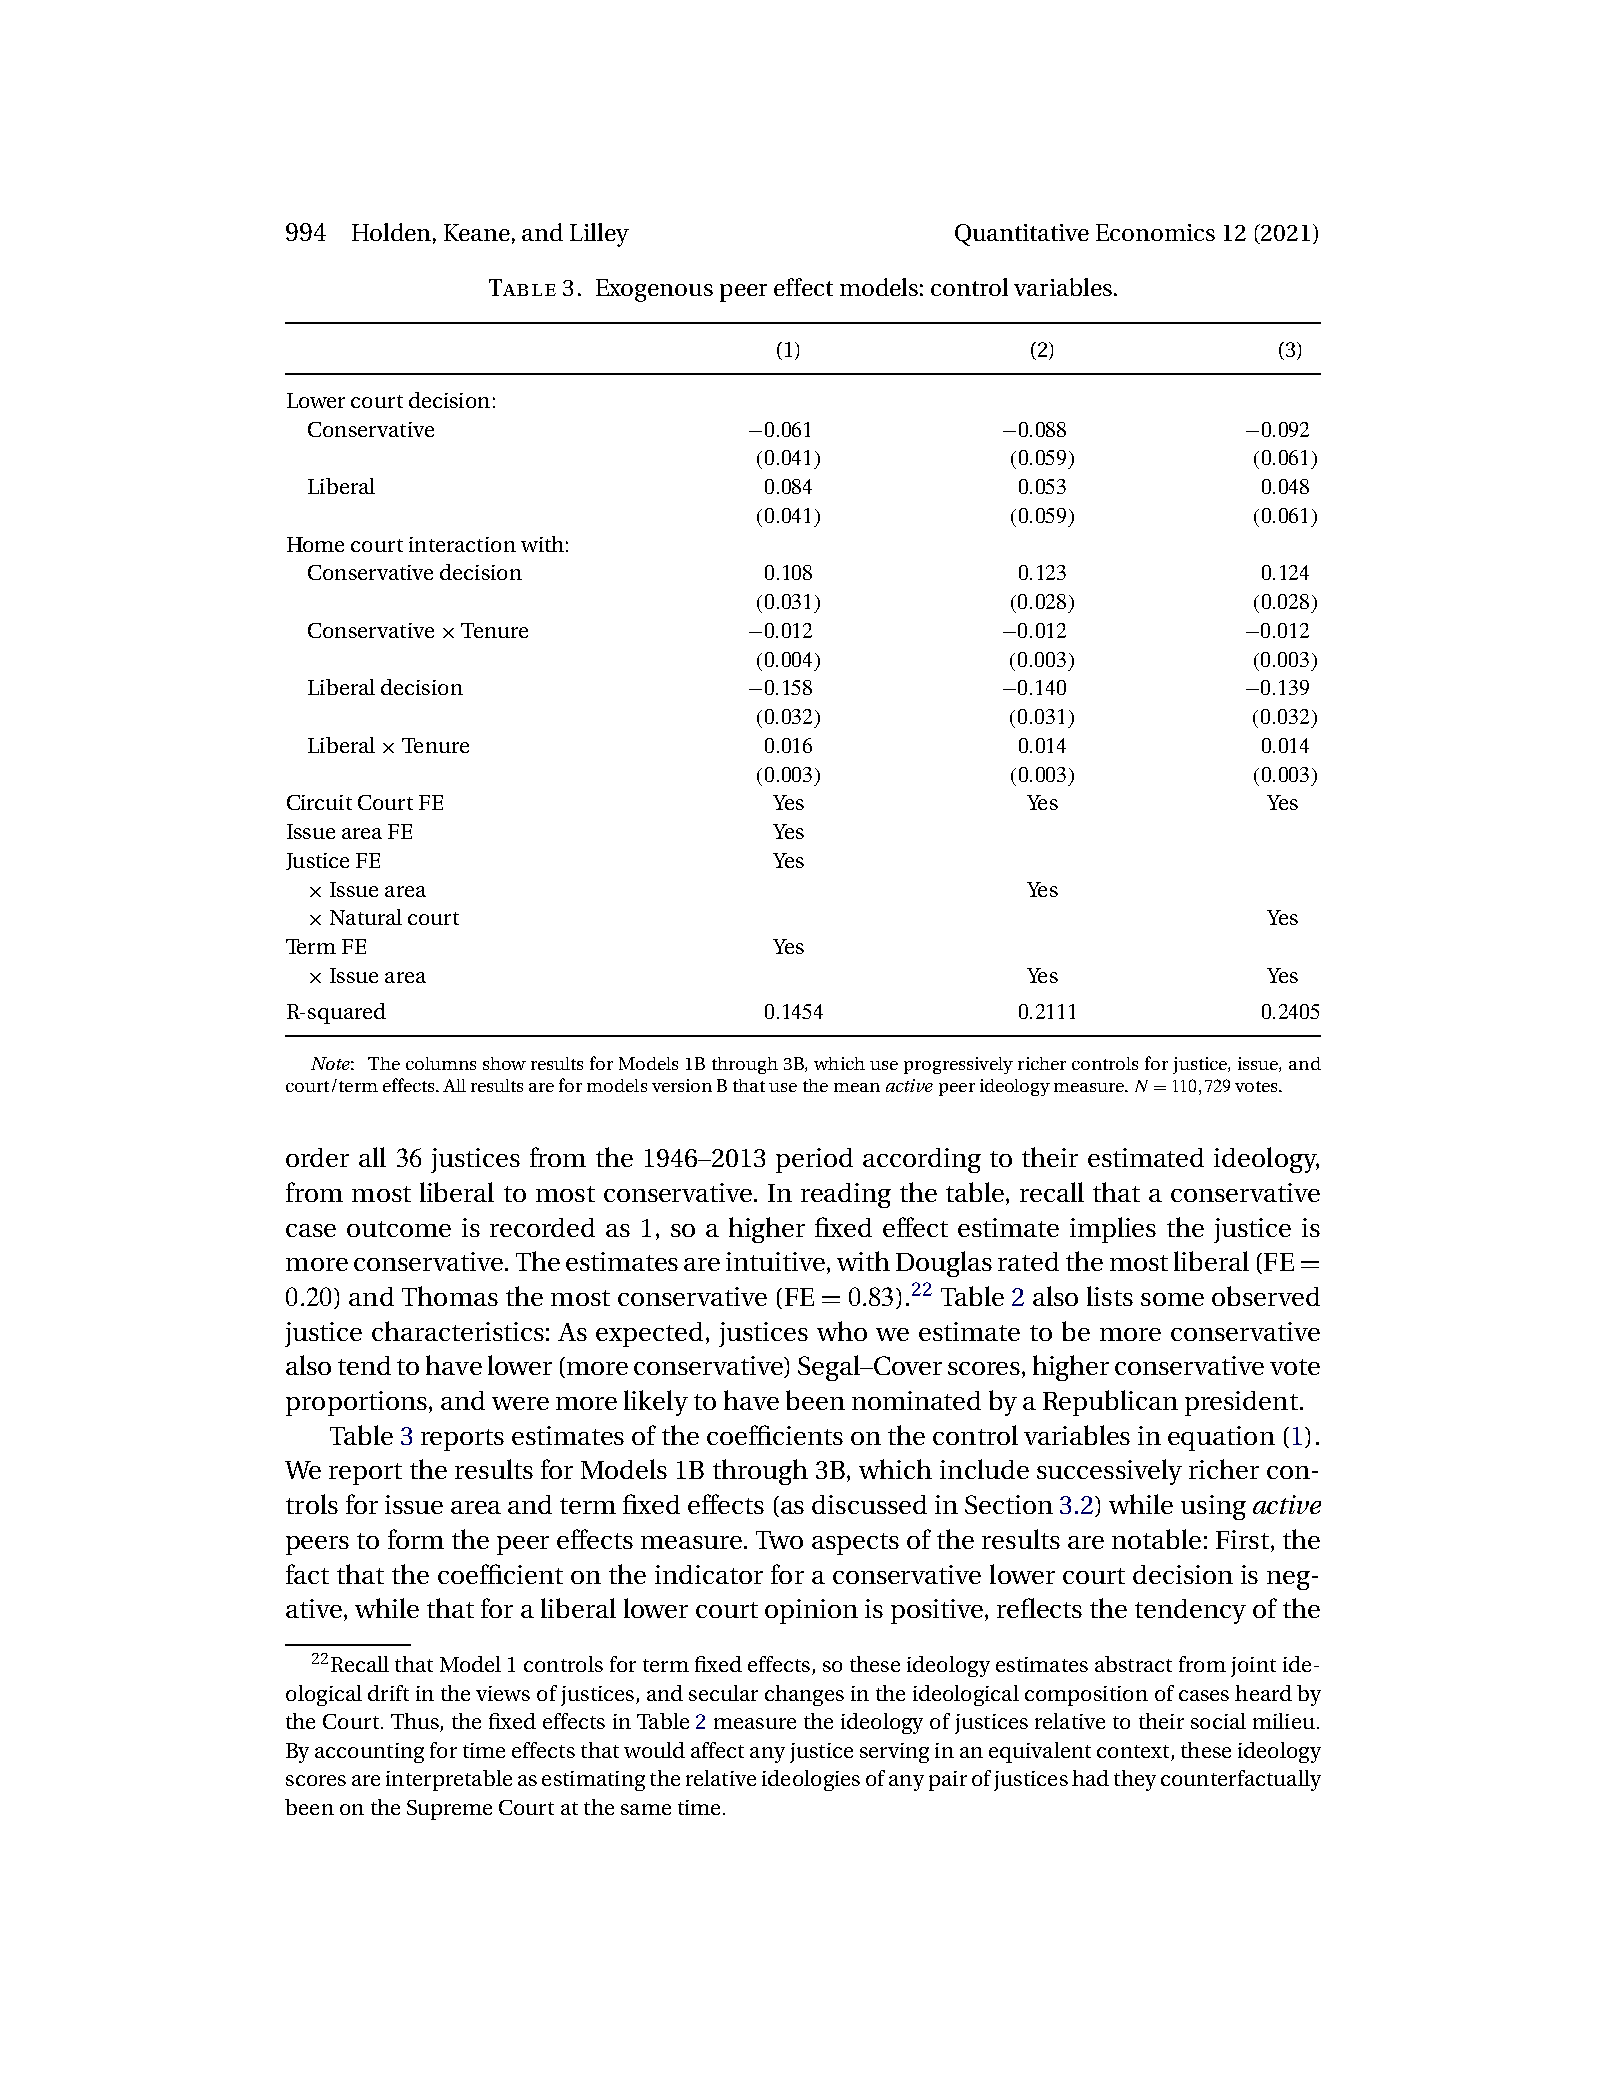 The width and height of the screenshot is (1606, 2078). I want to click on Exogenous, so click(654, 290).
